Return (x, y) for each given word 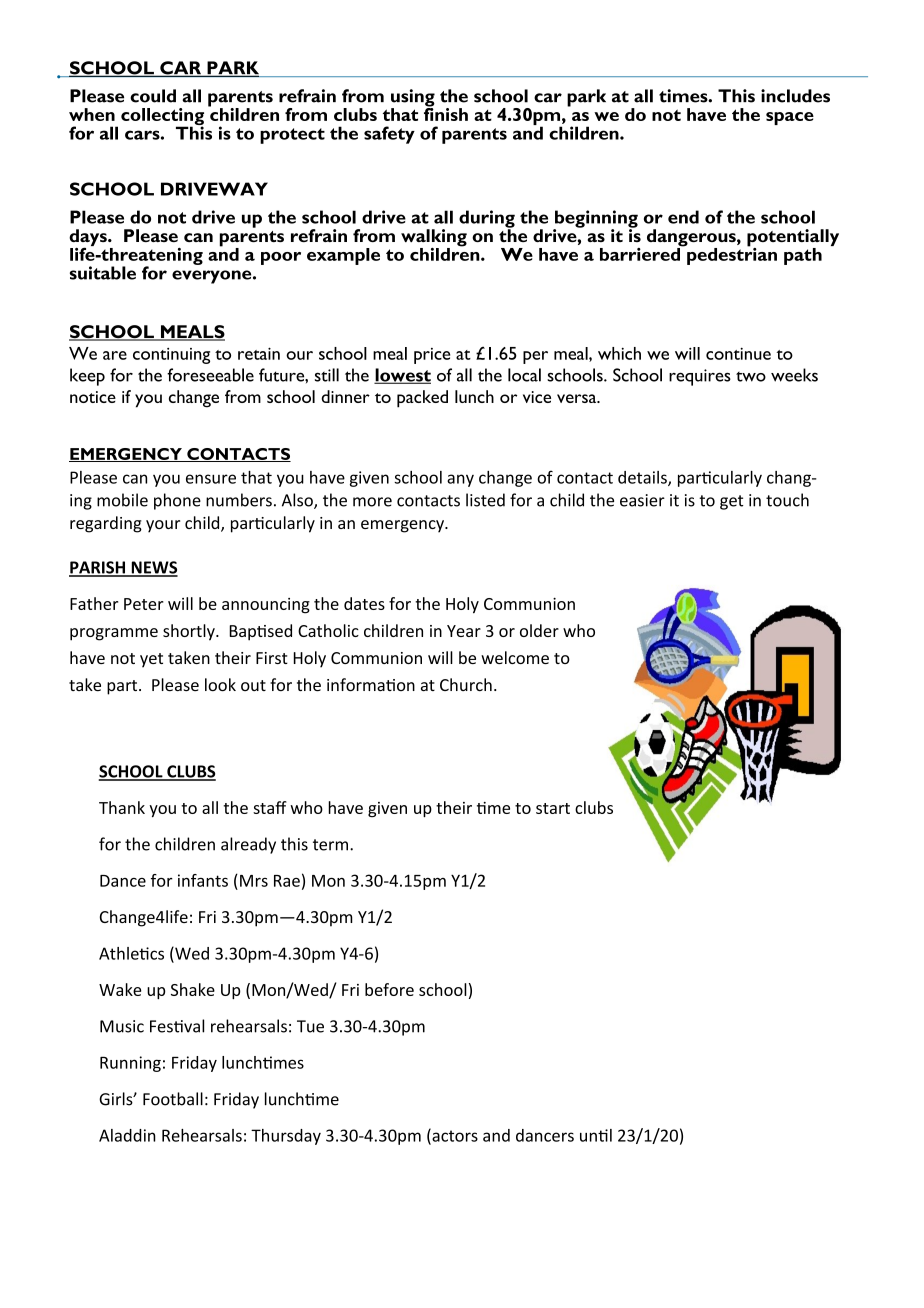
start (553, 808)
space (790, 118)
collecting (162, 118)
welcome (515, 657)
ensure (211, 479)
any (460, 480)
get (731, 502)
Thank (122, 807)
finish (446, 113)
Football (173, 1099)
